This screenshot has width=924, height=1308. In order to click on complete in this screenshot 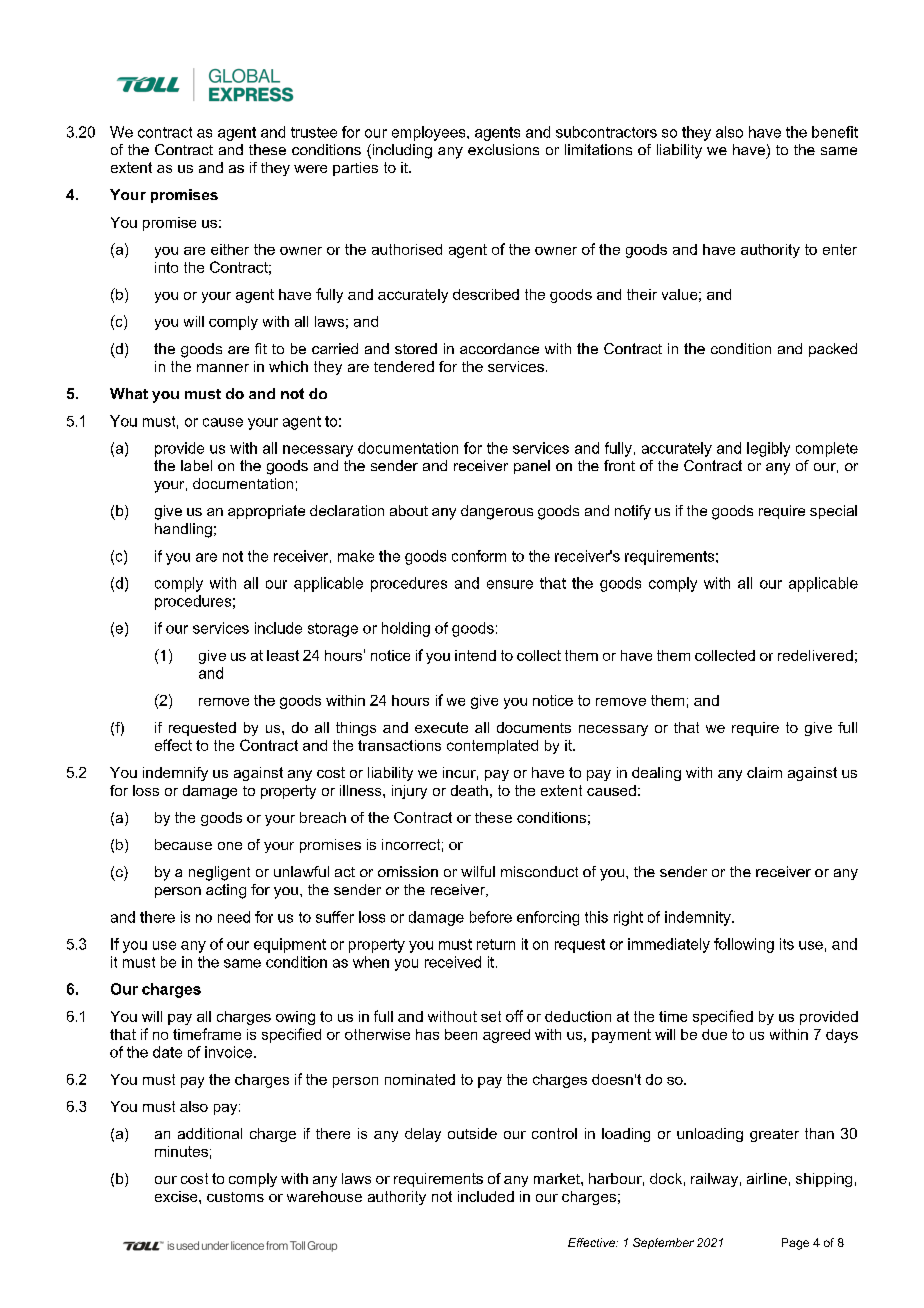, I will do `click(827, 449)`.
